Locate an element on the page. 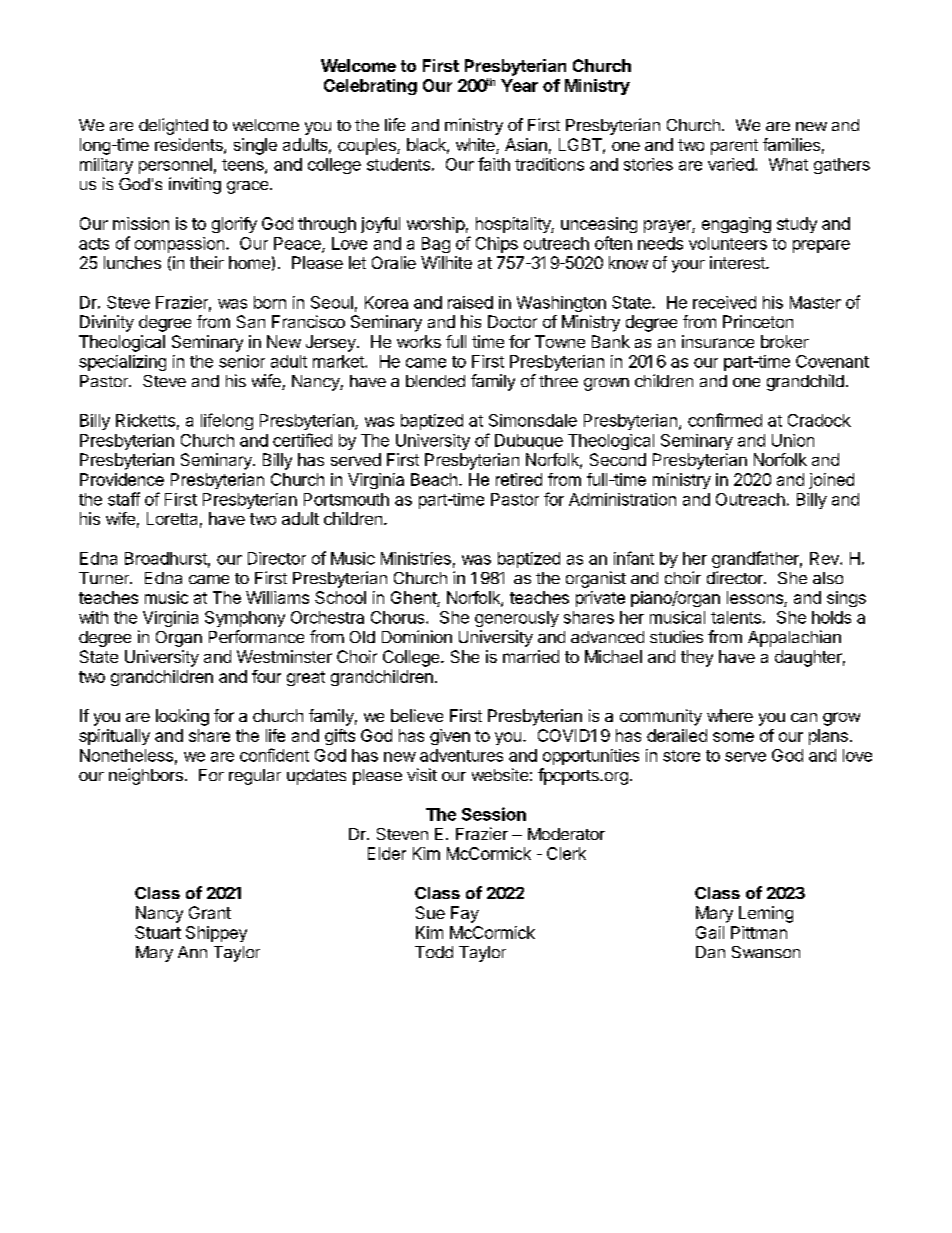 This document has height=1233, width=952. Stuart is located at coordinates (158, 932).
